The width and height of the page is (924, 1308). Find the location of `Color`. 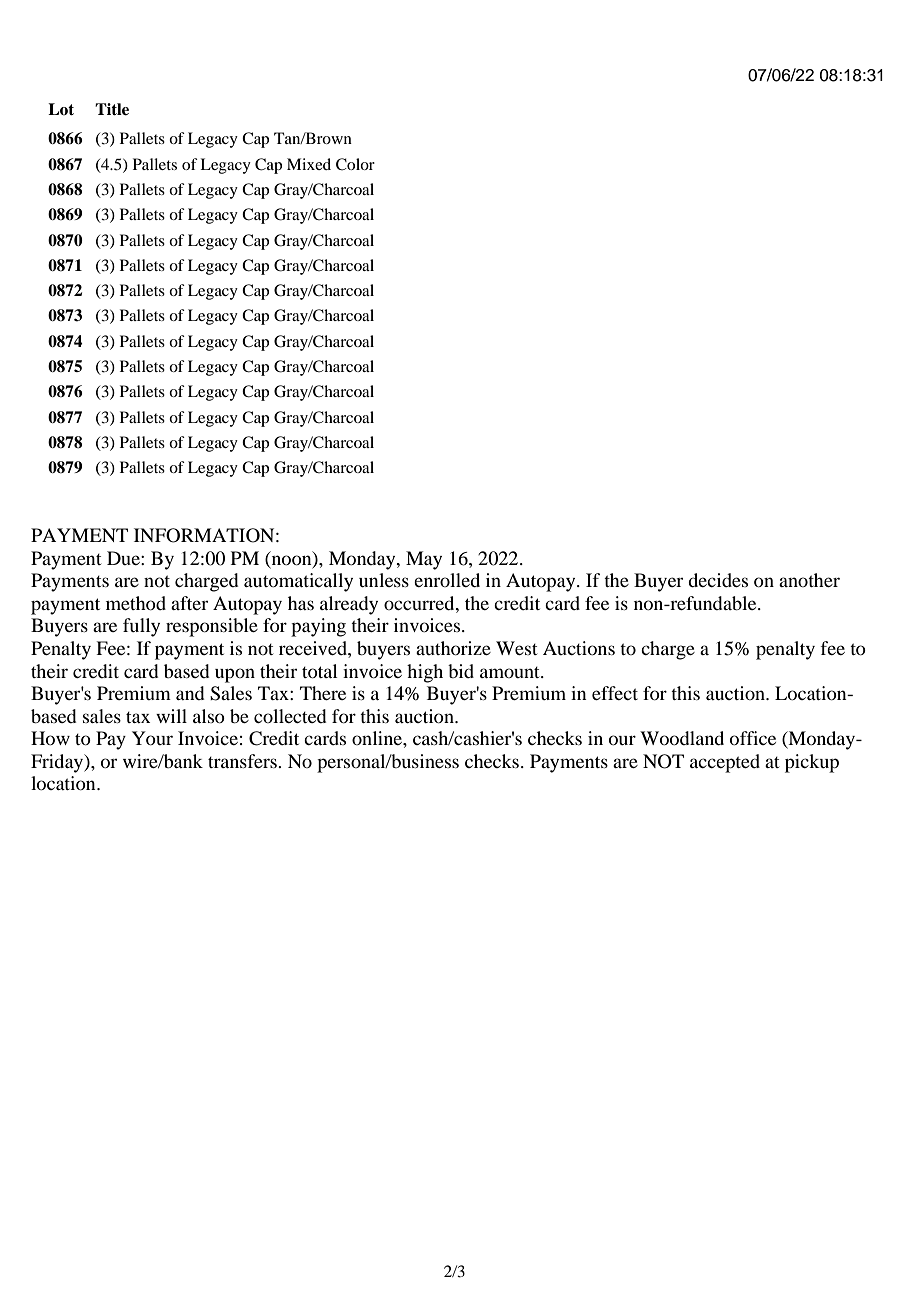

Color is located at coordinates (355, 164).
